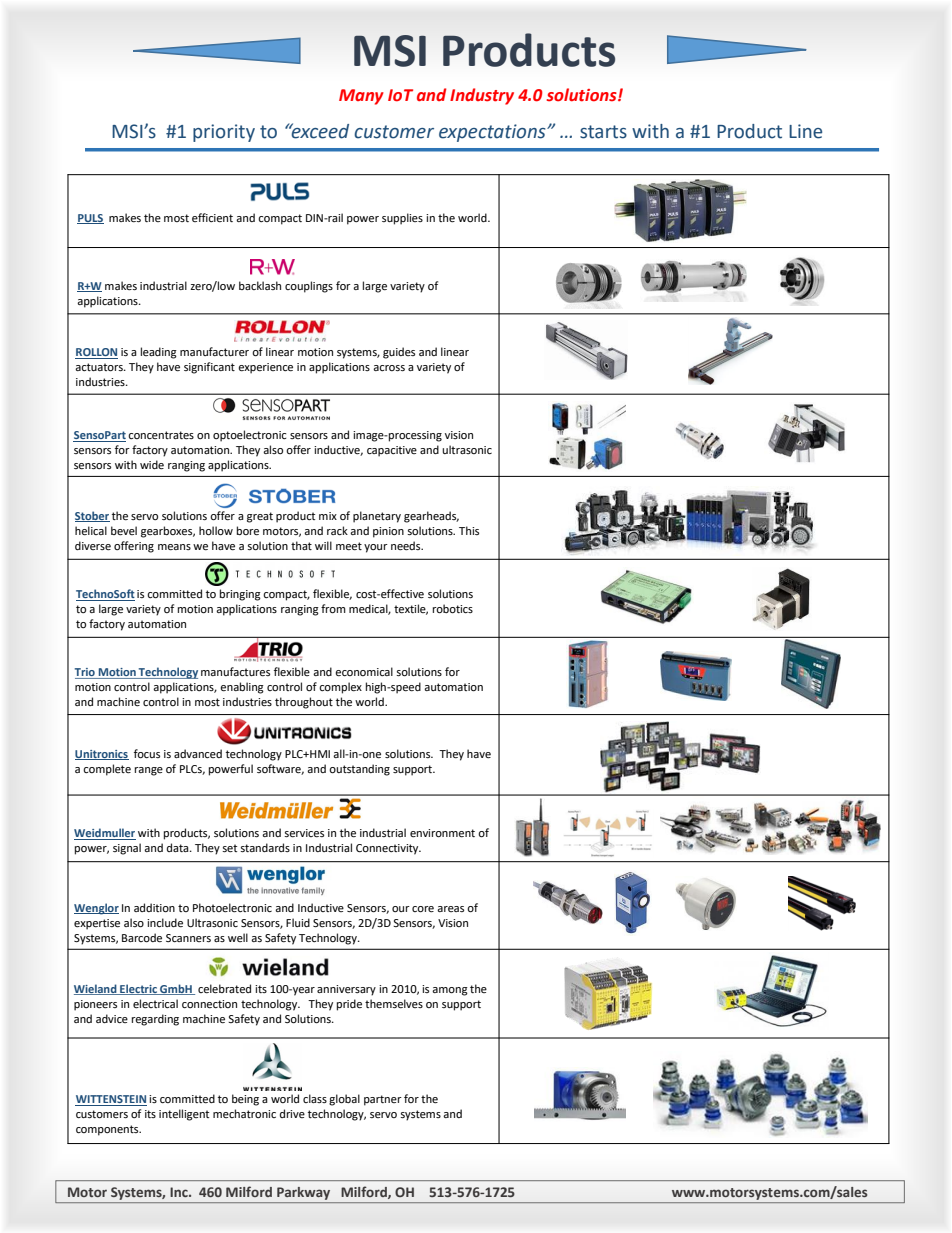 The image size is (952, 1233). What do you see at coordinates (383, 1100) in the screenshot?
I see `partner` at bounding box center [383, 1100].
